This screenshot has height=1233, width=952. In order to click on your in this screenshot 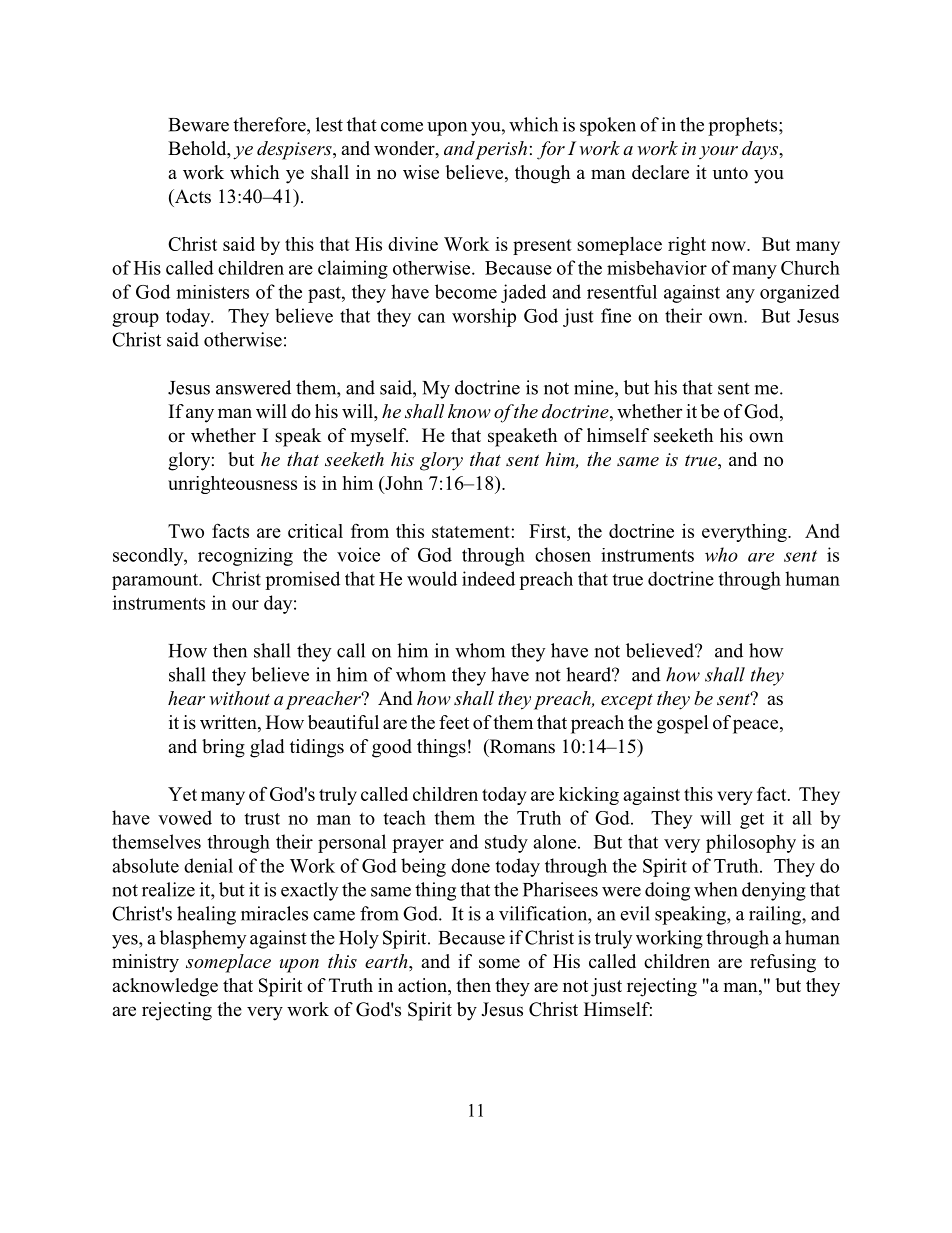, I will do `click(718, 152)`.
